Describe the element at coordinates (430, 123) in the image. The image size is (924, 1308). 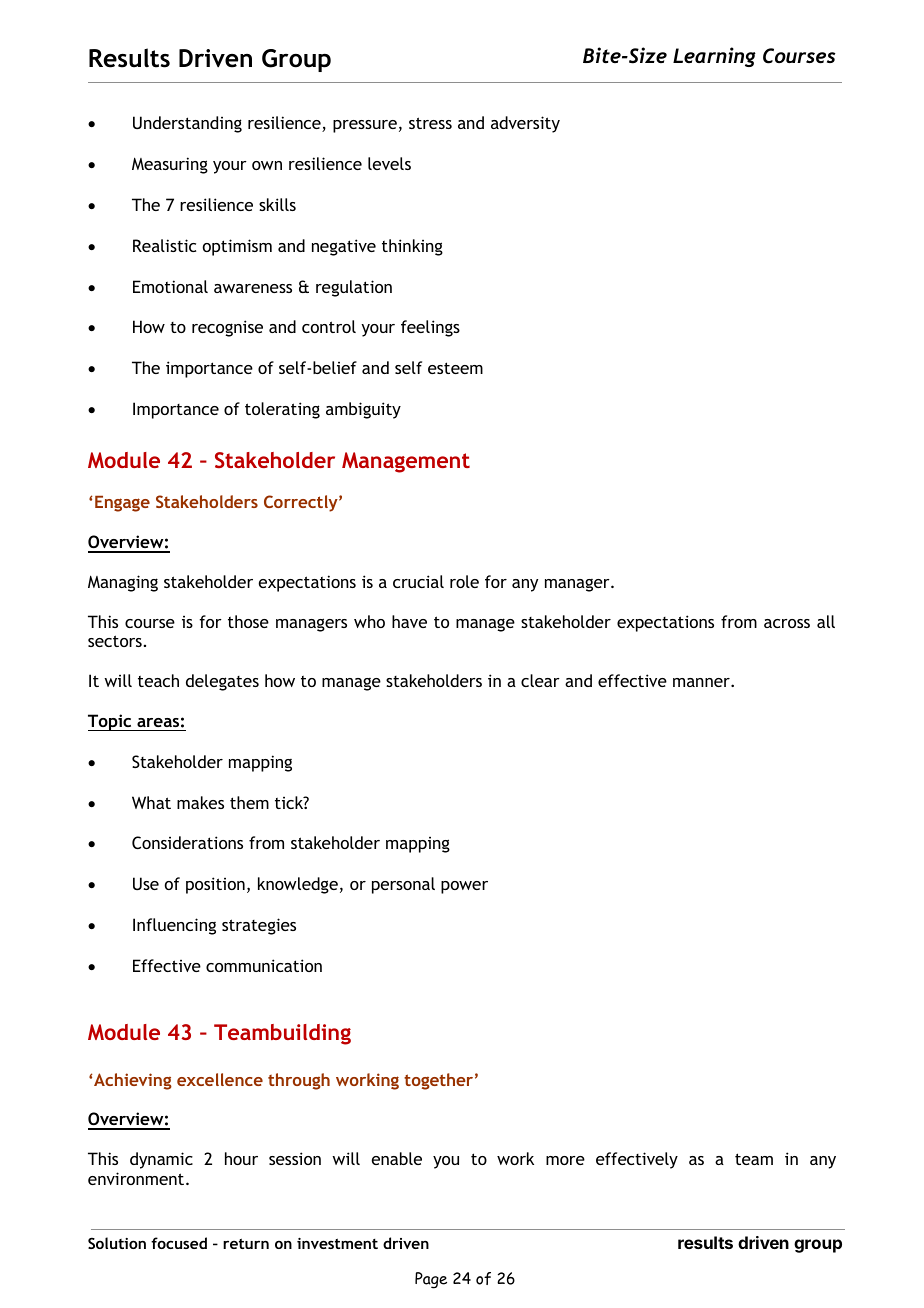
I see `stress` at that location.
